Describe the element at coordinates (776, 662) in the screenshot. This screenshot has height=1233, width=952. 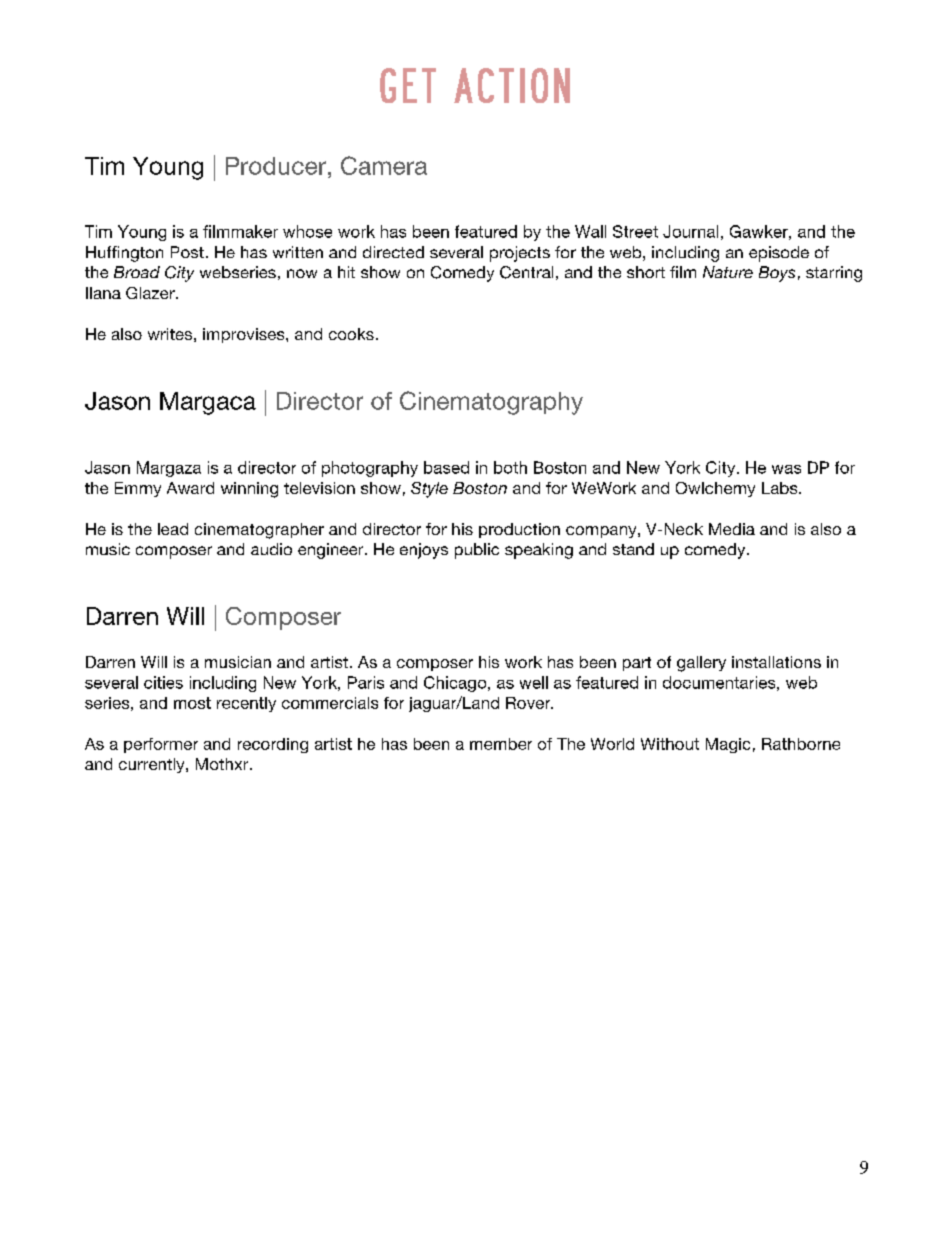
I see `installations` at that location.
